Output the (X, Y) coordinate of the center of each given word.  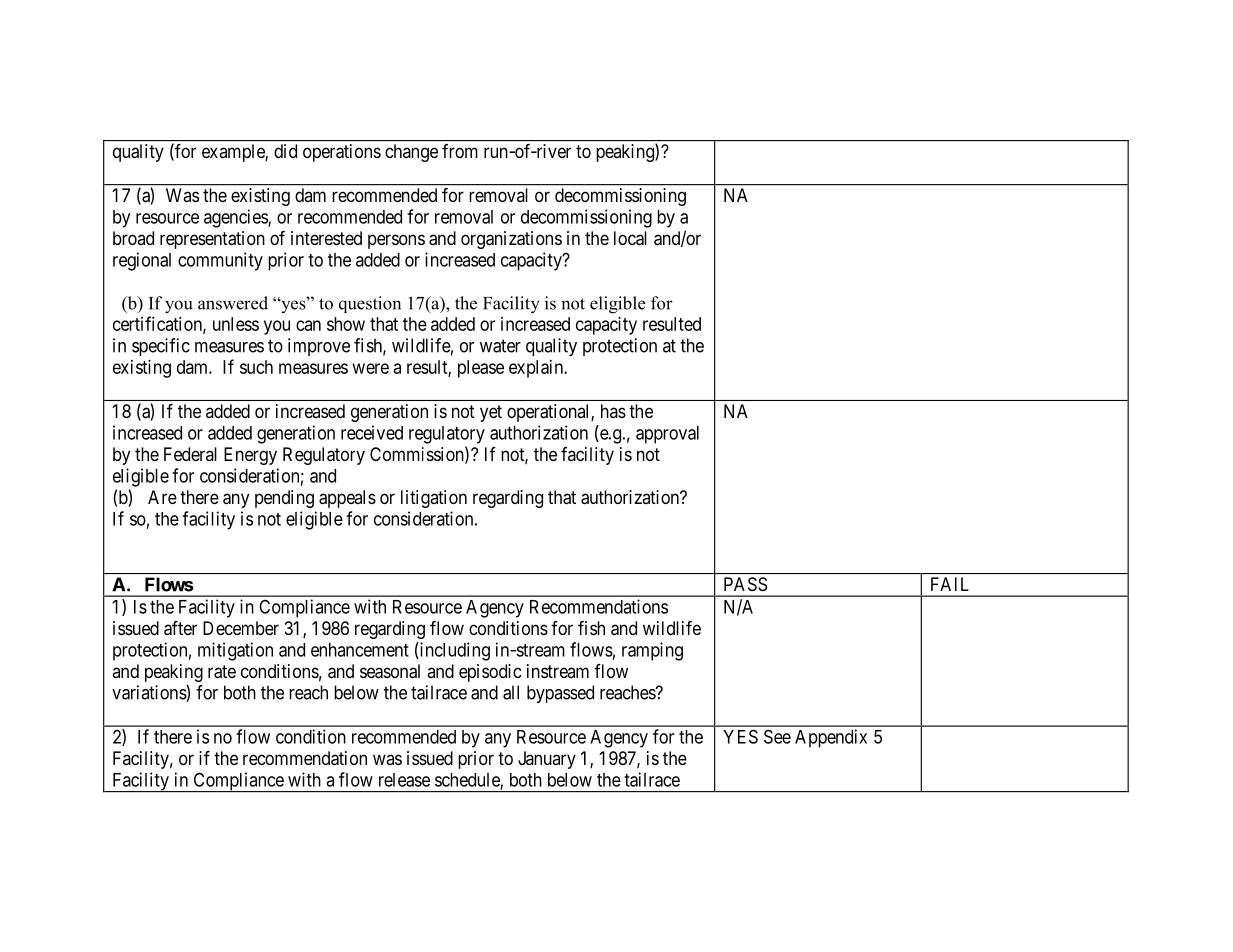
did (285, 151)
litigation (434, 499)
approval (667, 435)
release (404, 780)
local (630, 238)
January (547, 760)
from (460, 151)
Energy (250, 456)
